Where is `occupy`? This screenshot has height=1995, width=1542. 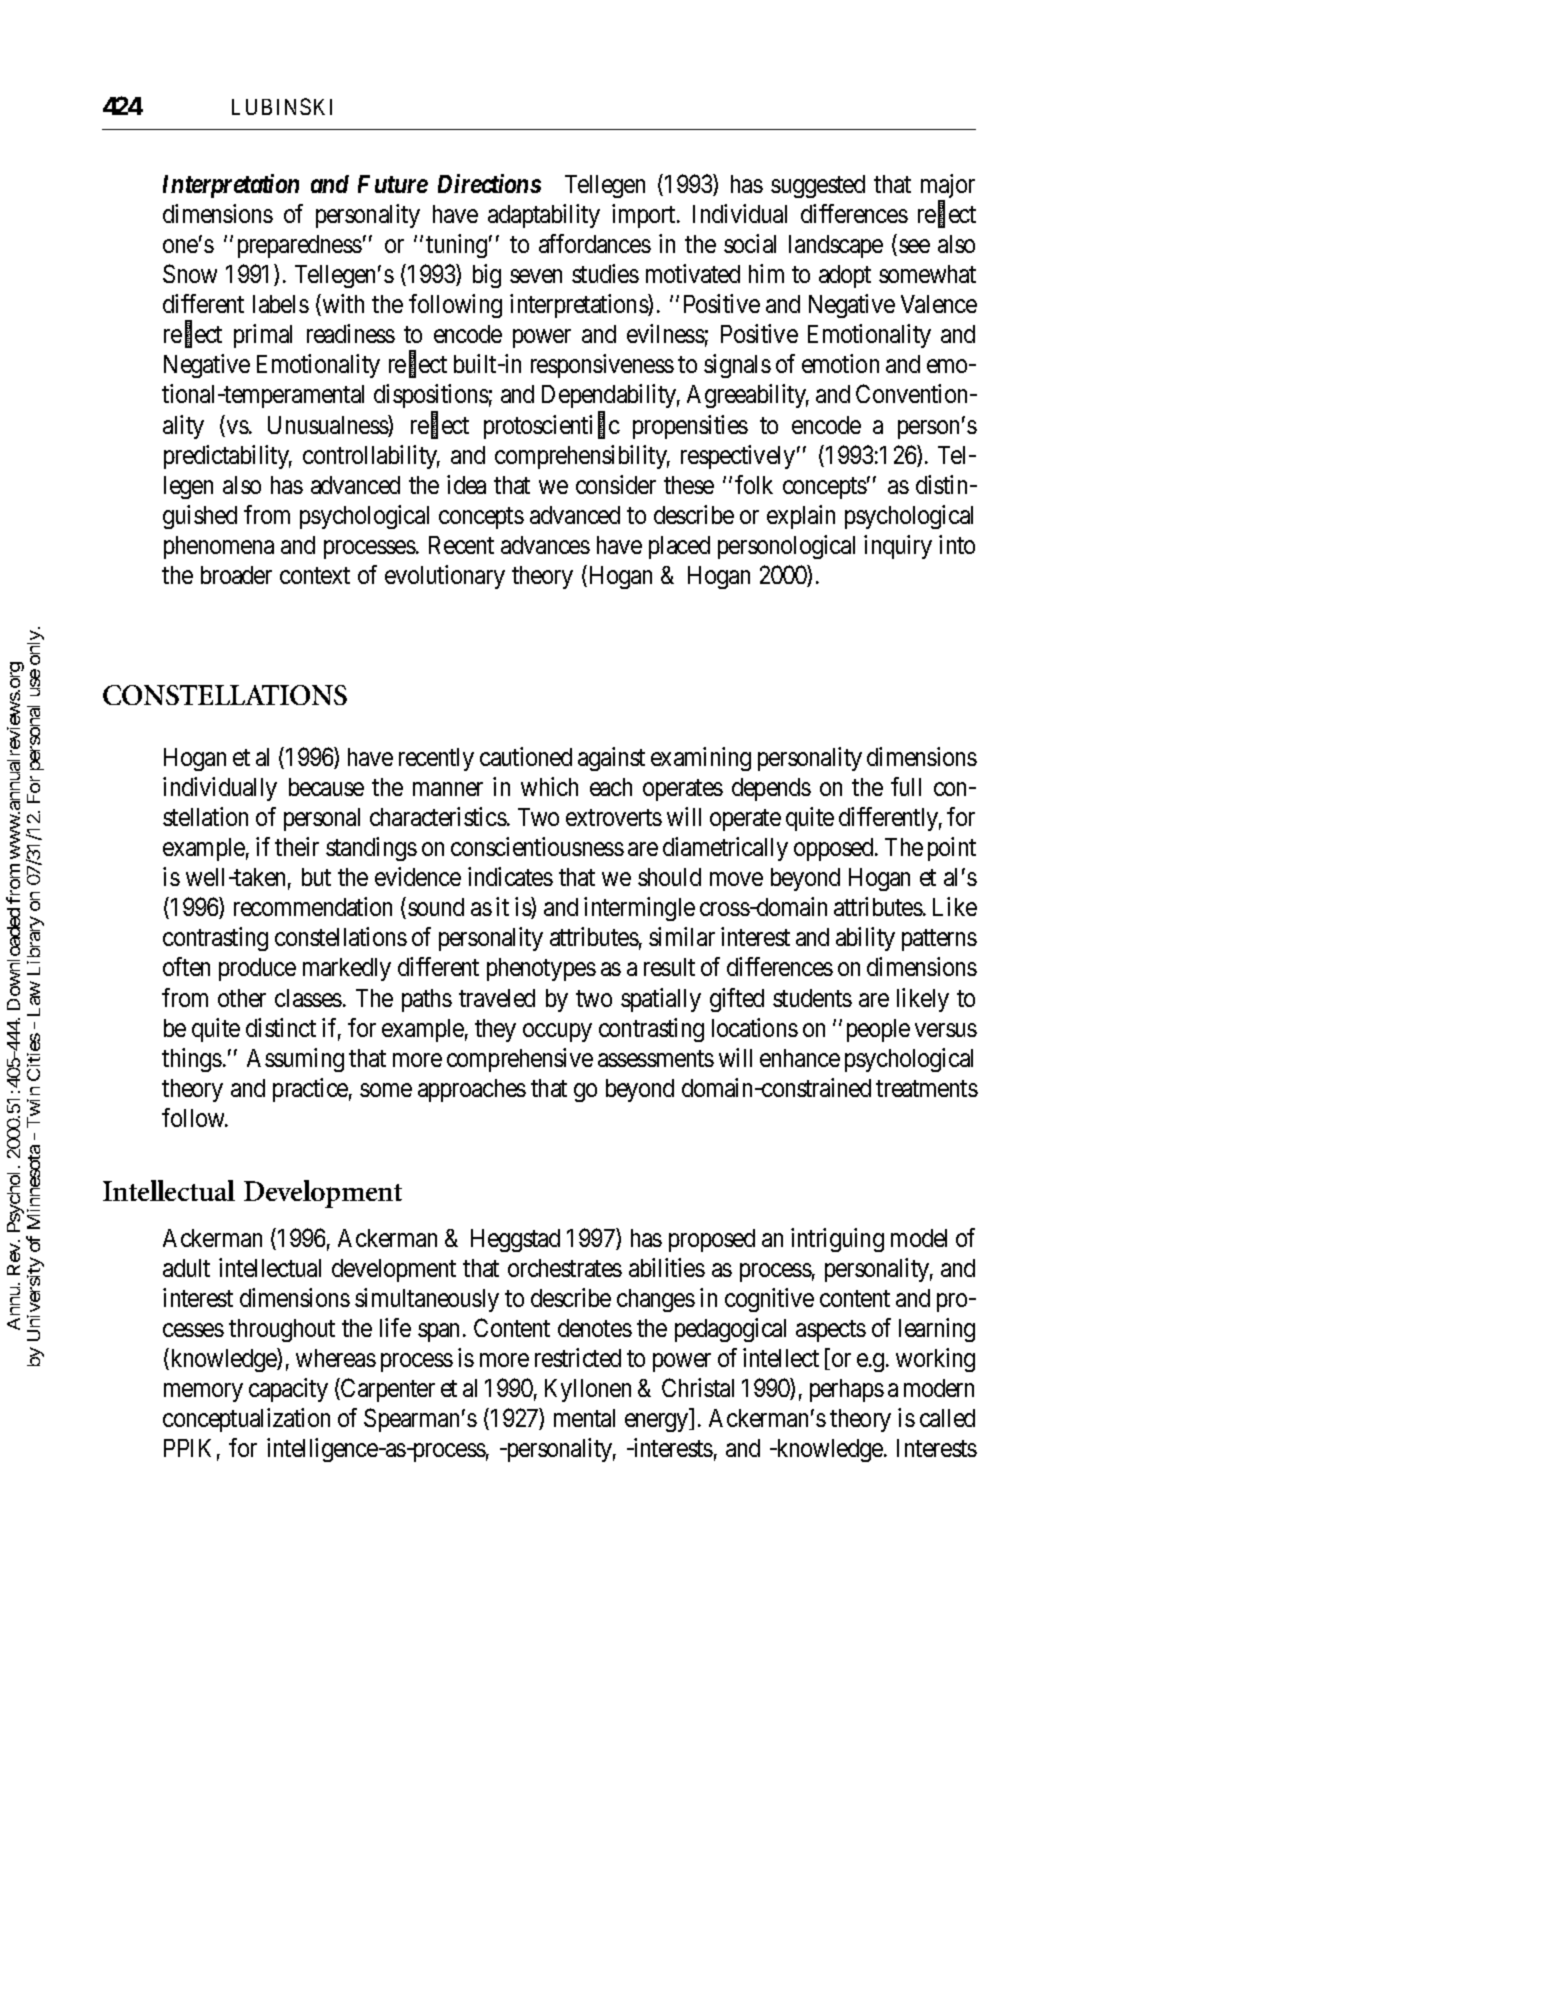 occupy is located at coordinates (557, 1032).
